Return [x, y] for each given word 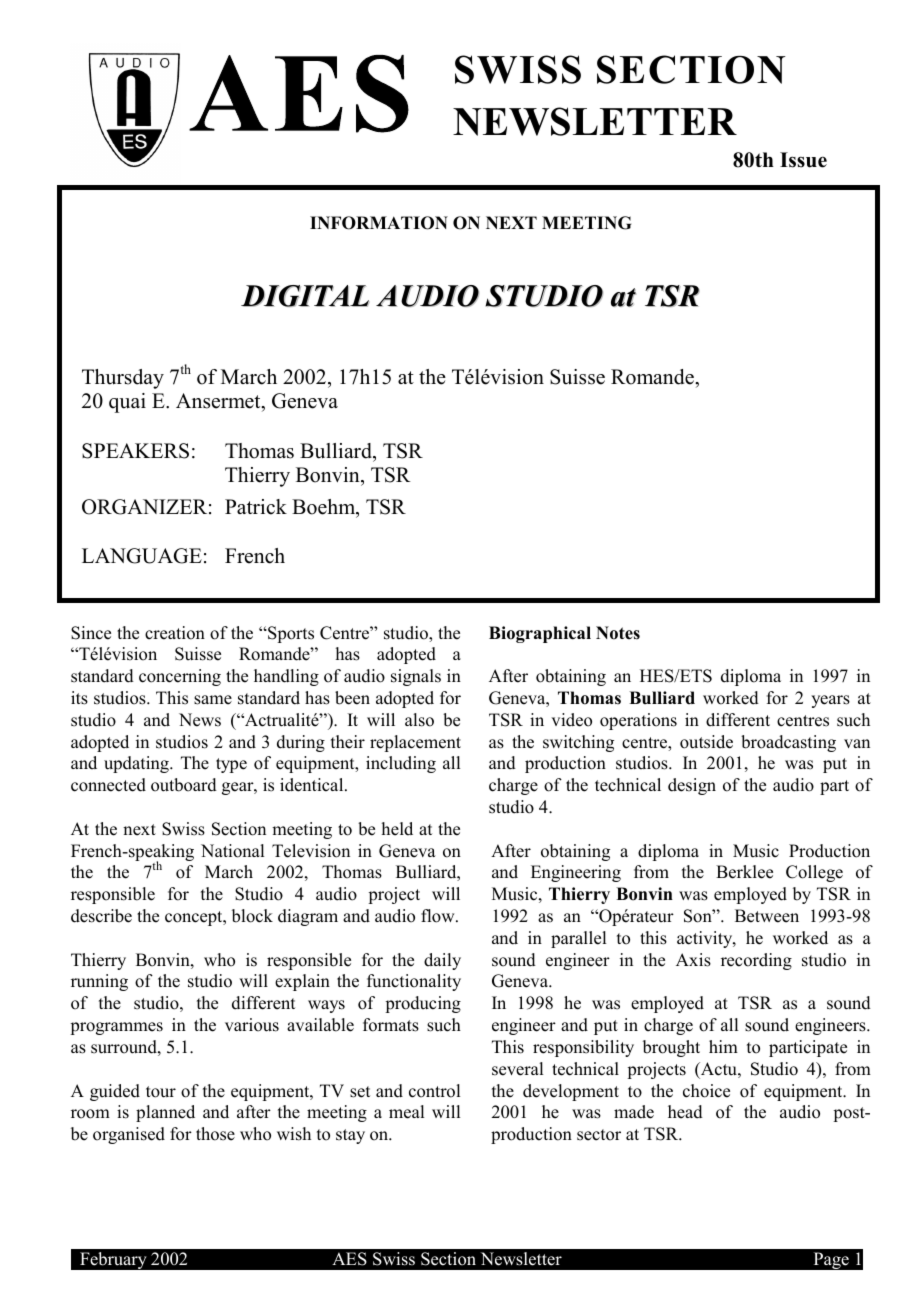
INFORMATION [379, 223]
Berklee [744, 872]
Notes [618, 633]
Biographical [540, 634]
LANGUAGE [142, 556]
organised [129, 1135]
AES [349, 1259]
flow [439, 916]
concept [195, 918]
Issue [803, 160]
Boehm [325, 508]
